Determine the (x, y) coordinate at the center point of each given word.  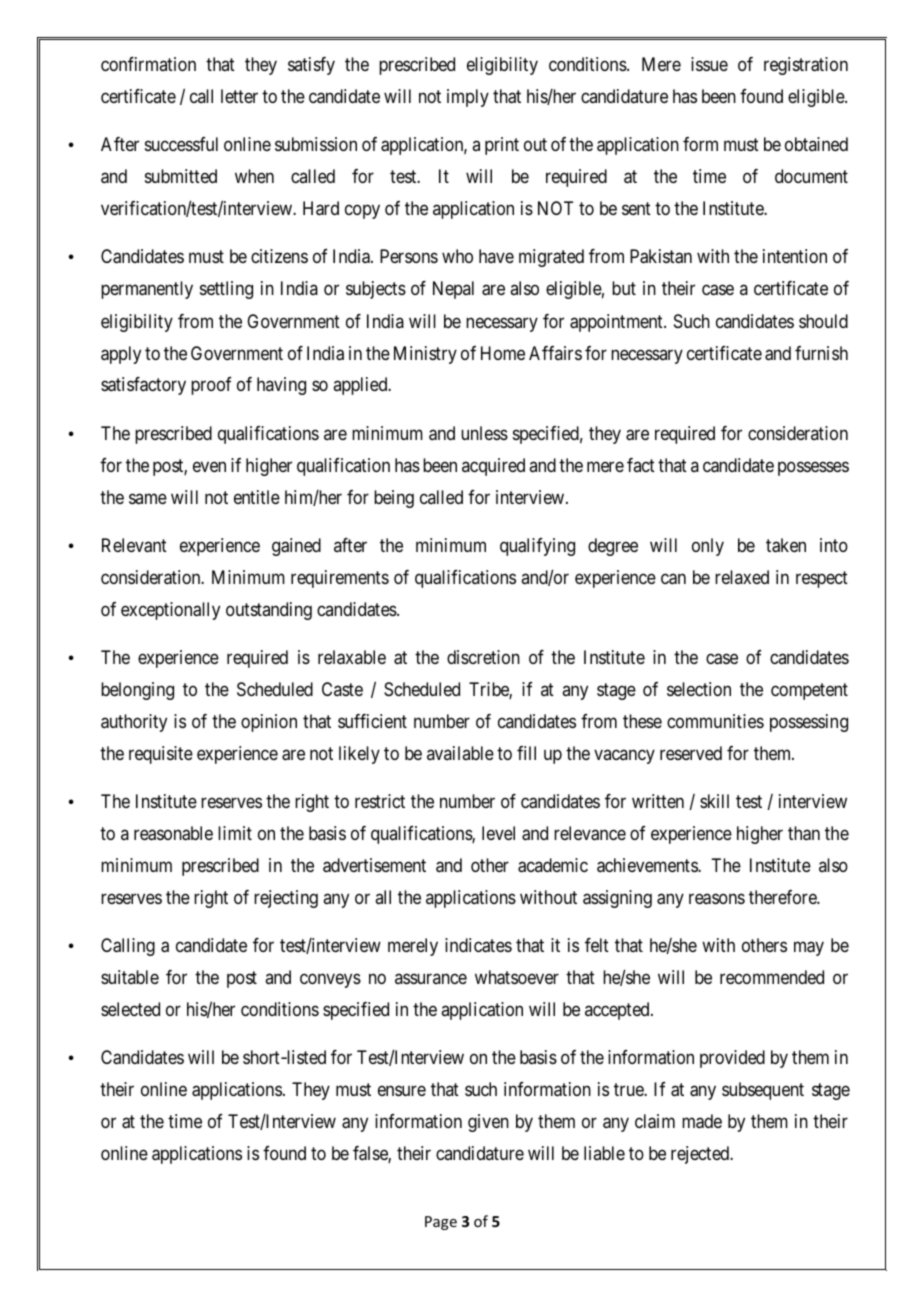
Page (441, 1223)
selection (699, 689)
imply (468, 98)
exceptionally (170, 611)
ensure (402, 1091)
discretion (483, 657)
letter (239, 96)
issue (709, 64)
